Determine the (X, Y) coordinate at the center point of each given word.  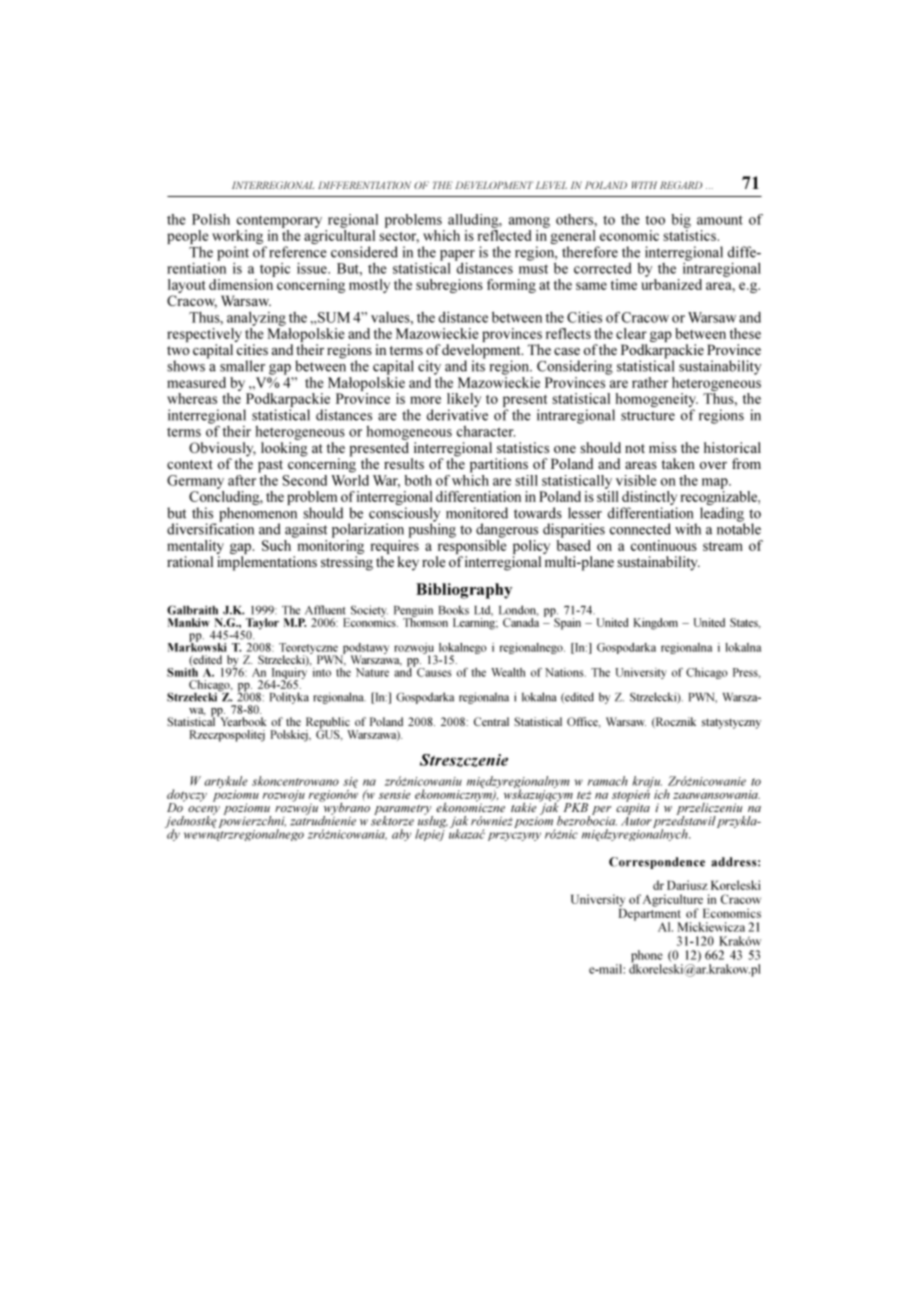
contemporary (279, 221)
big (681, 221)
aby (401, 835)
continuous (664, 545)
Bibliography (464, 591)
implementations (267, 563)
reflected (504, 234)
